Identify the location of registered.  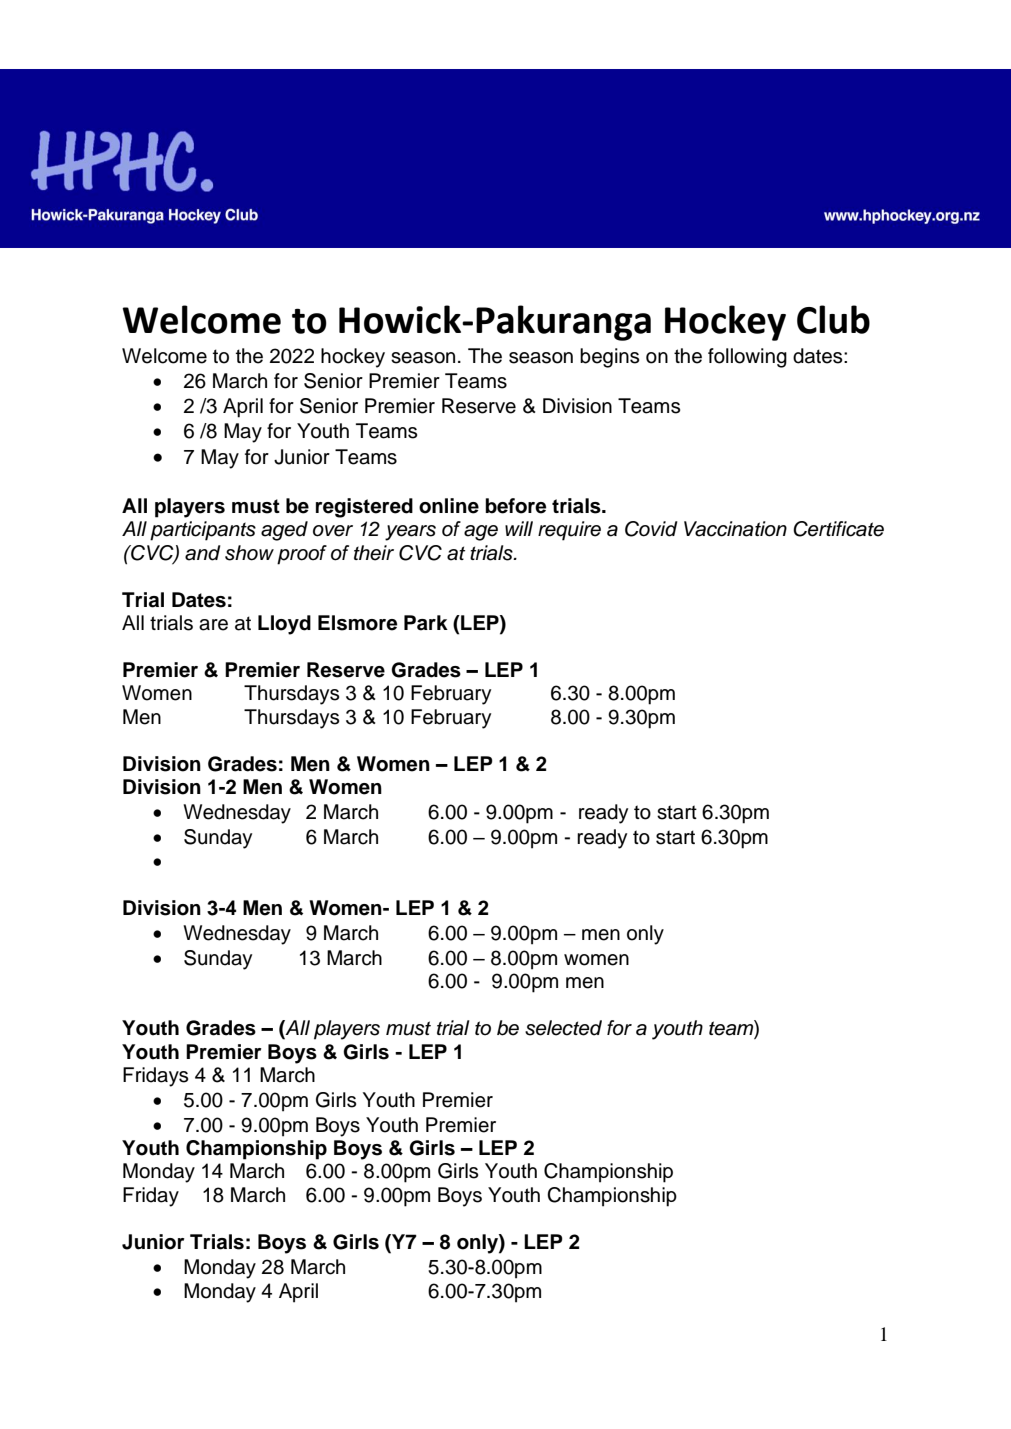
(364, 508).
